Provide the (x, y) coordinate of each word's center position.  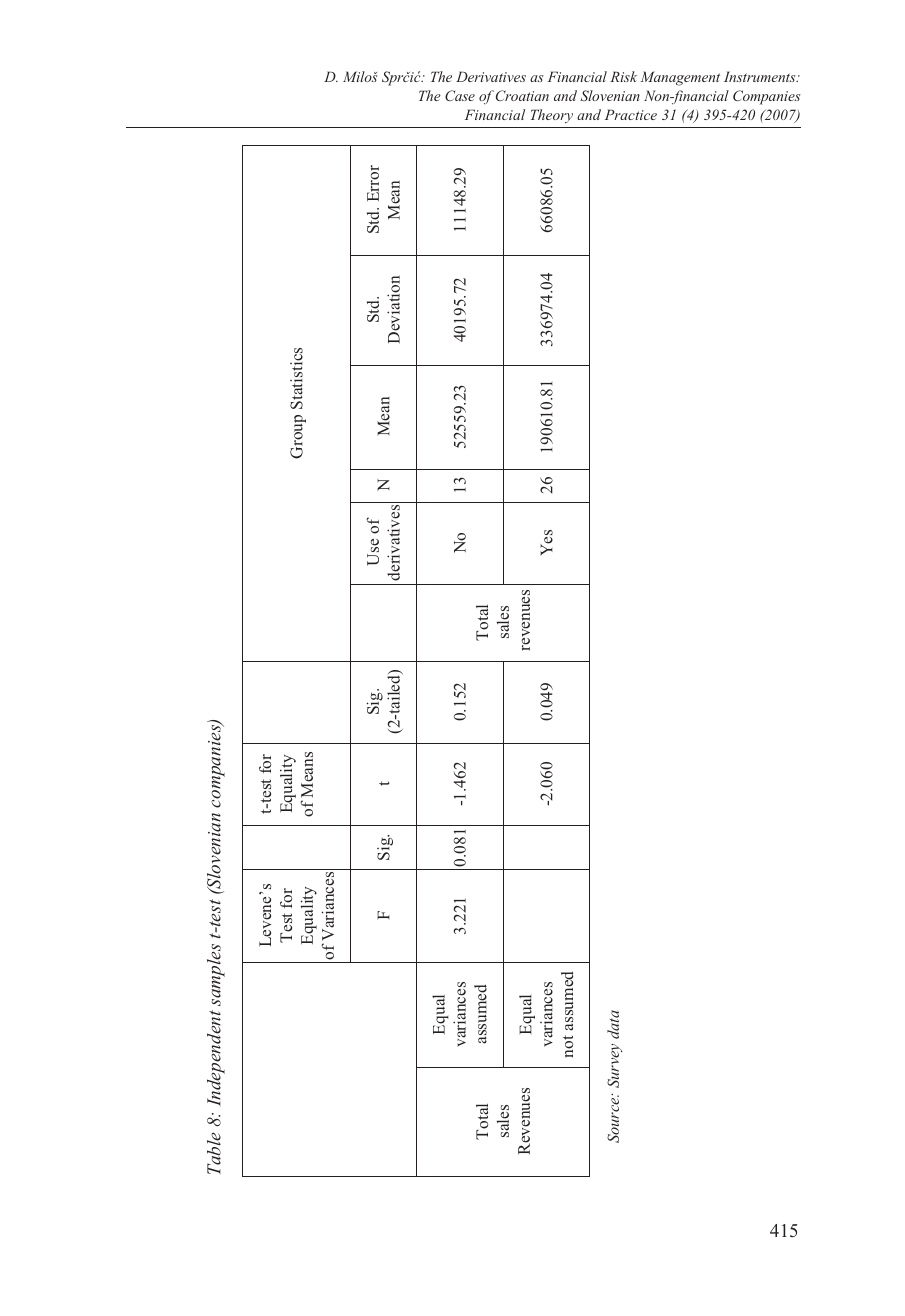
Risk (623, 76)
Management (680, 78)
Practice (631, 114)
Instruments (761, 76)
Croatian (521, 95)
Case (460, 95)
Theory (552, 116)
